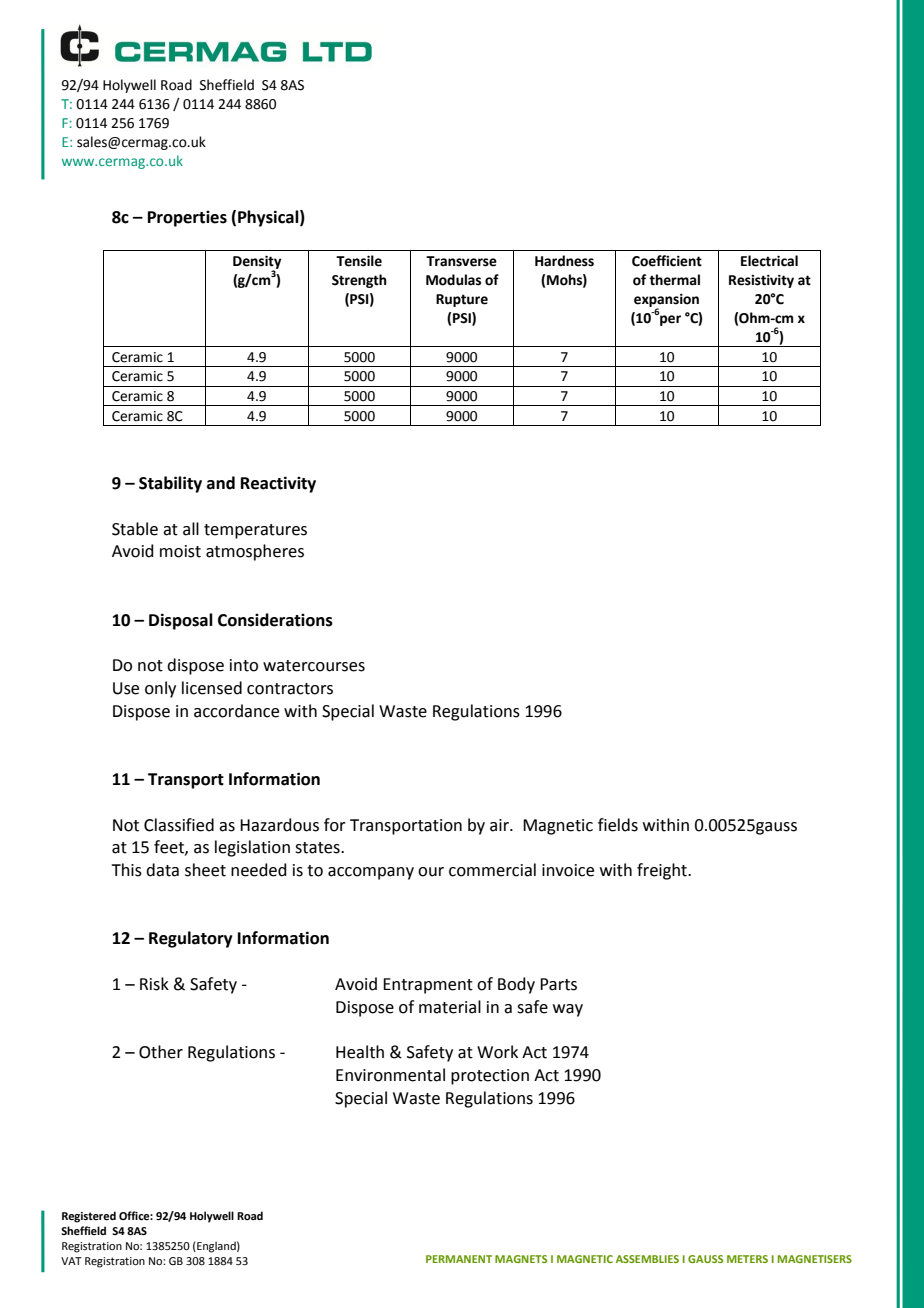 Image resolution: width=924 pixels, height=1308 pixels. What do you see at coordinates (160, 689) in the image?
I see `only` at bounding box center [160, 689].
